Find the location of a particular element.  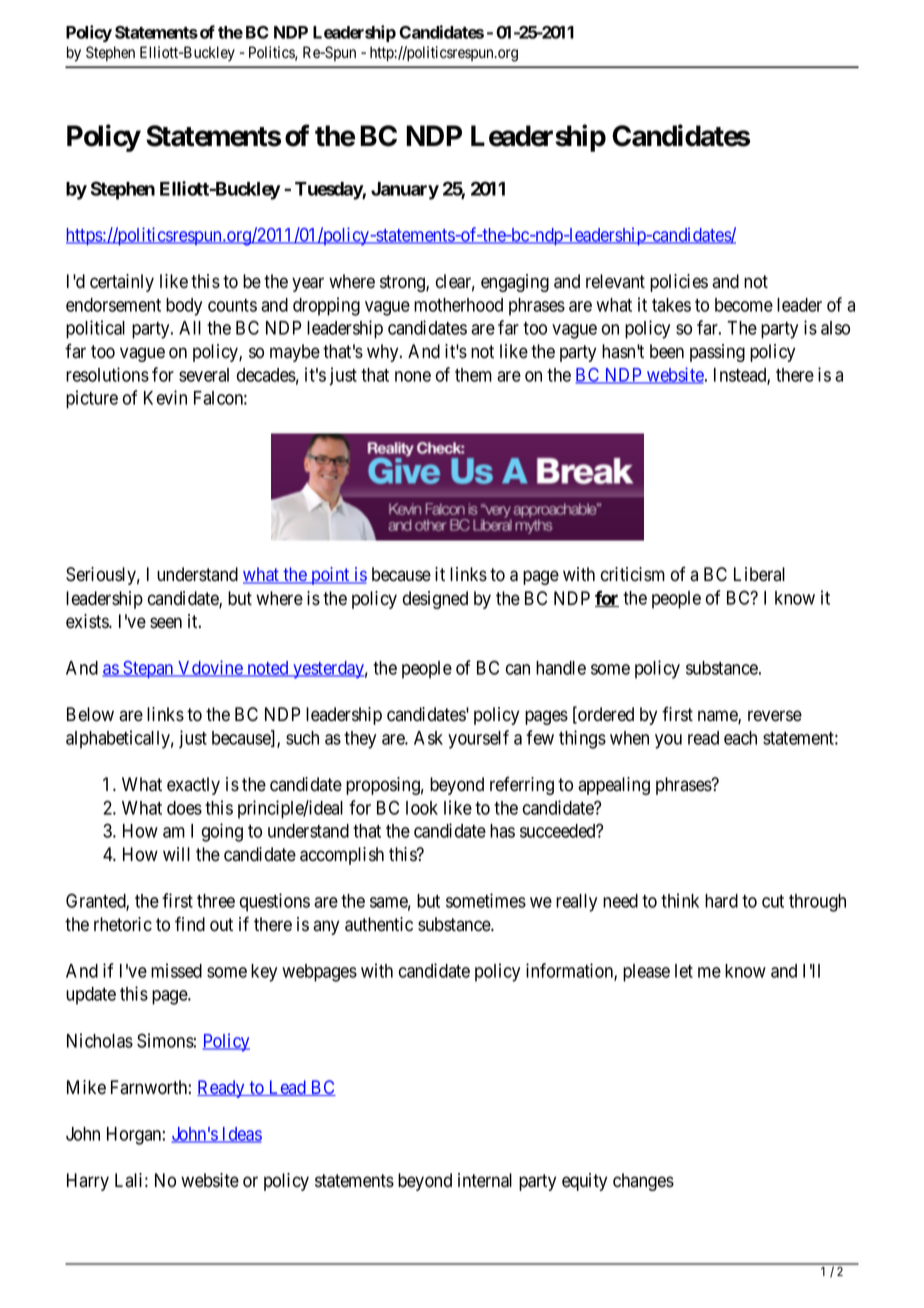

reverse is located at coordinates (775, 716).
